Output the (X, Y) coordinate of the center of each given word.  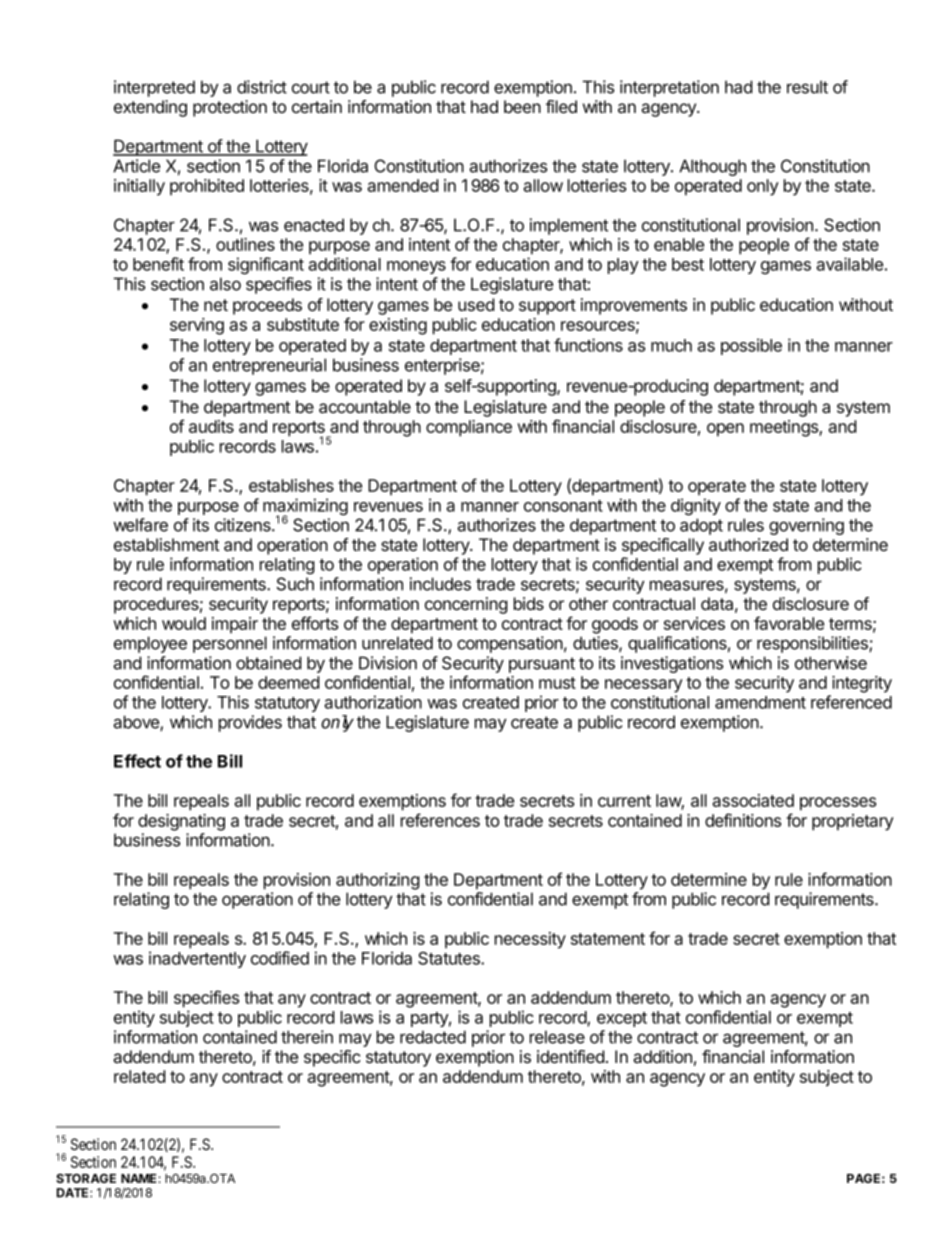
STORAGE (86, 1178)
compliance (469, 428)
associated (753, 800)
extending (150, 108)
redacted (433, 1037)
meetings (785, 428)
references (440, 820)
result (807, 87)
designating (181, 822)
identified (570, 1056)
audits (211, 426)
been (522, 106)
